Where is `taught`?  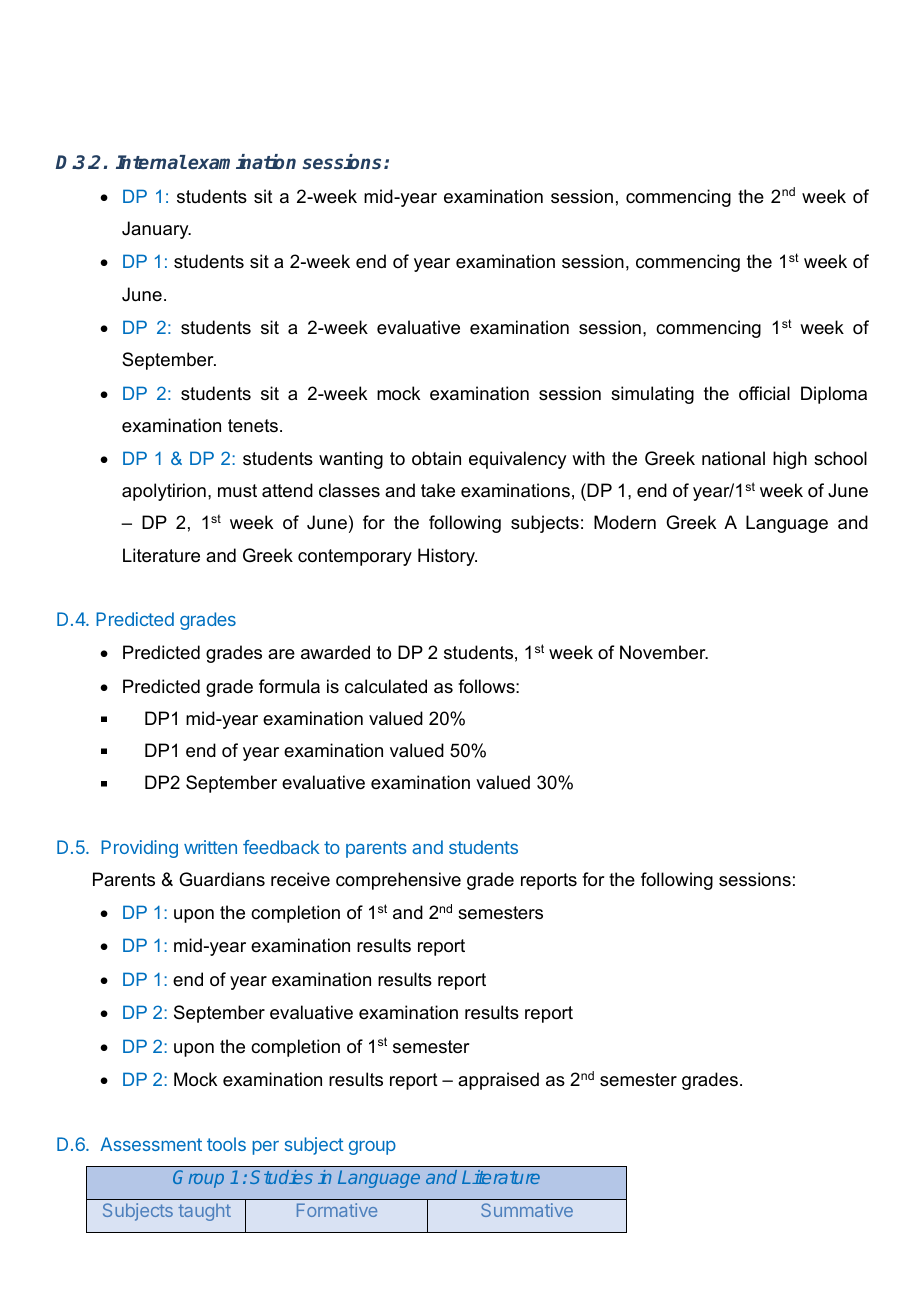
taught is located at coordinates (204, 1212).
